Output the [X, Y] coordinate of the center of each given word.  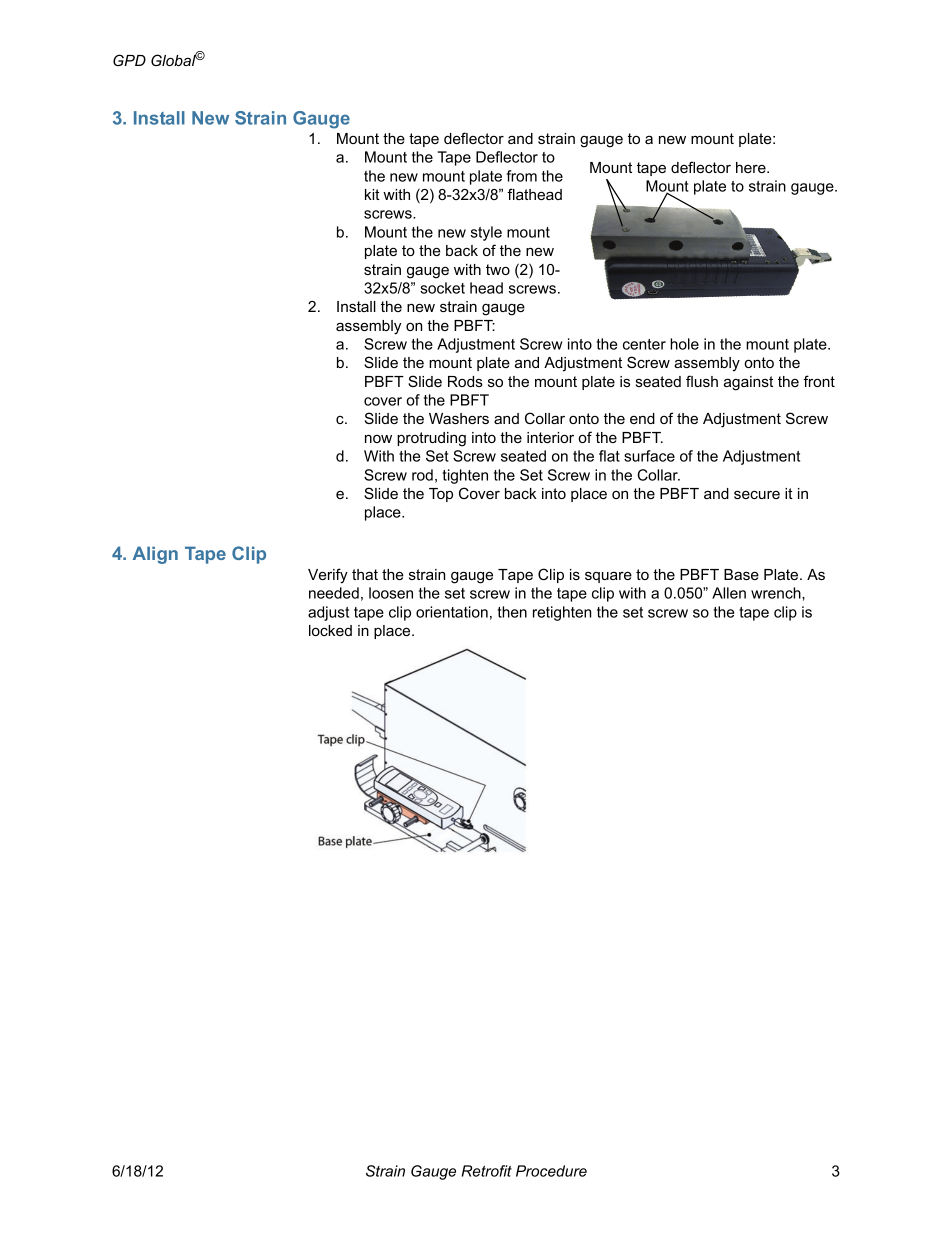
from [521, 176]
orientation [452, 612]
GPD [129, 60]
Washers [459, 418]
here [752, 167]
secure [757, 494]
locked [330, 630]
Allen [729, 593]
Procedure [551, 1171]
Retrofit [487, 1171]
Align [155, 555]
